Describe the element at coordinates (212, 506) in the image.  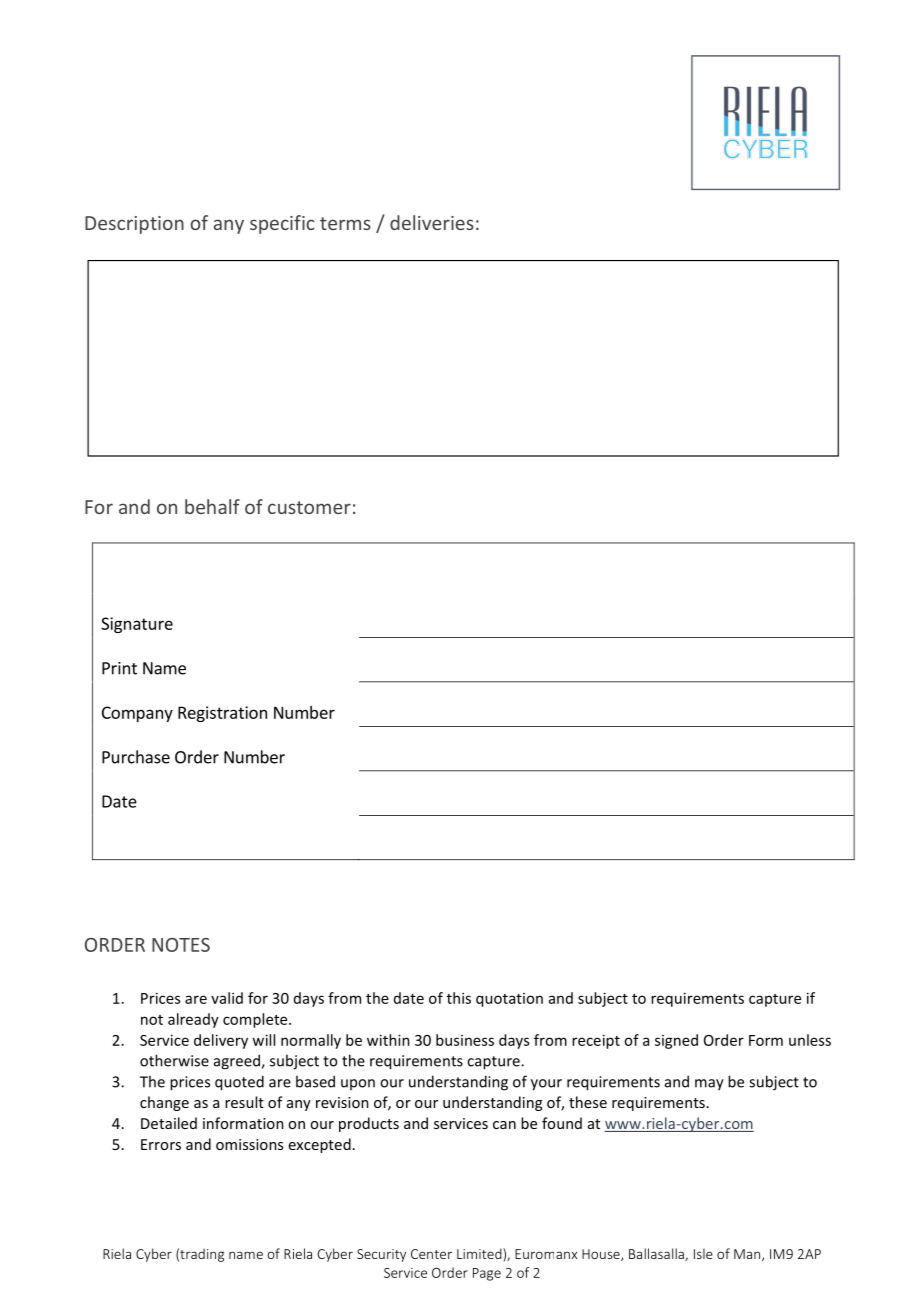
I see `behalf` at that location.
